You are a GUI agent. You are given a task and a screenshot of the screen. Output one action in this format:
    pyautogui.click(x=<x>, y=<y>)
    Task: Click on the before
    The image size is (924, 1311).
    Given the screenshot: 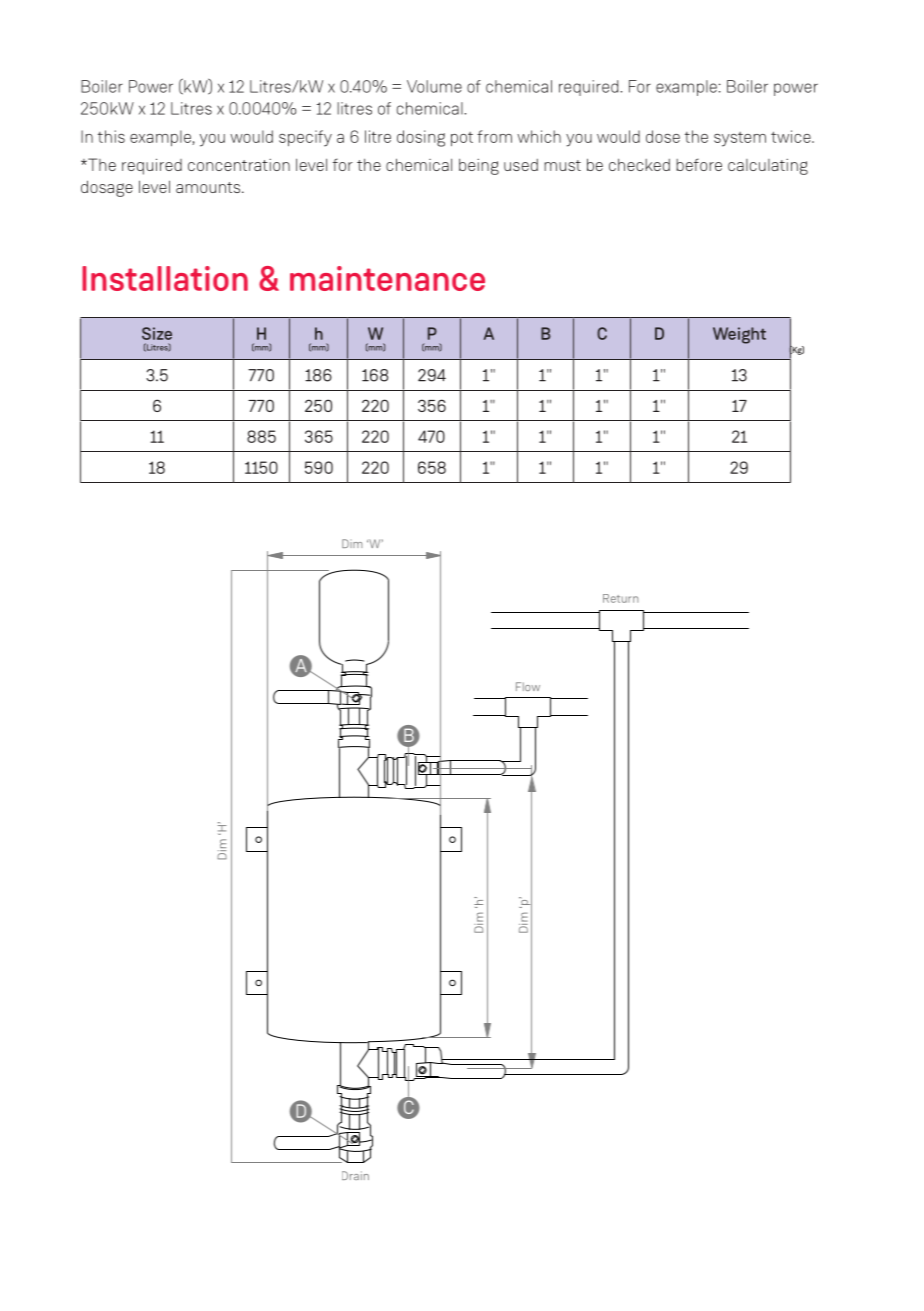 What is the action you would take?
    pyautogui.click(x=699, y=164)
